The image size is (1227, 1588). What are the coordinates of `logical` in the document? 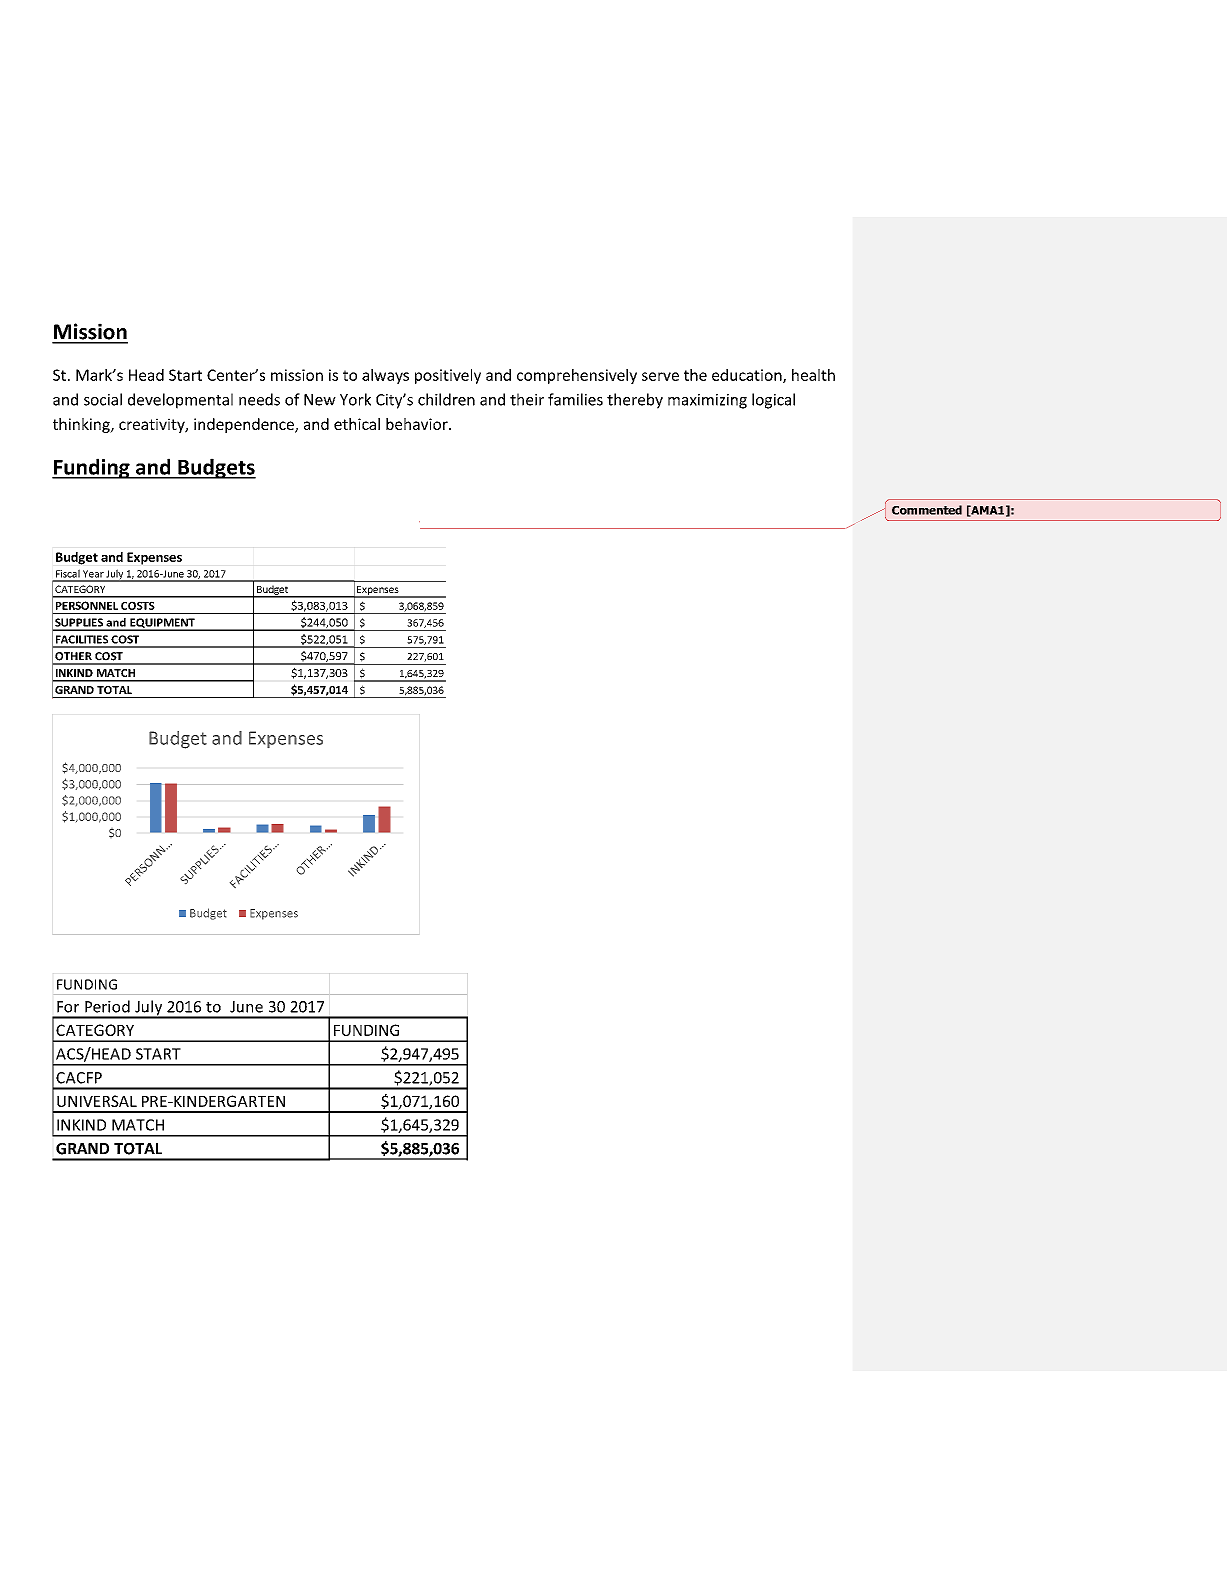 It's located at (773, 401).
